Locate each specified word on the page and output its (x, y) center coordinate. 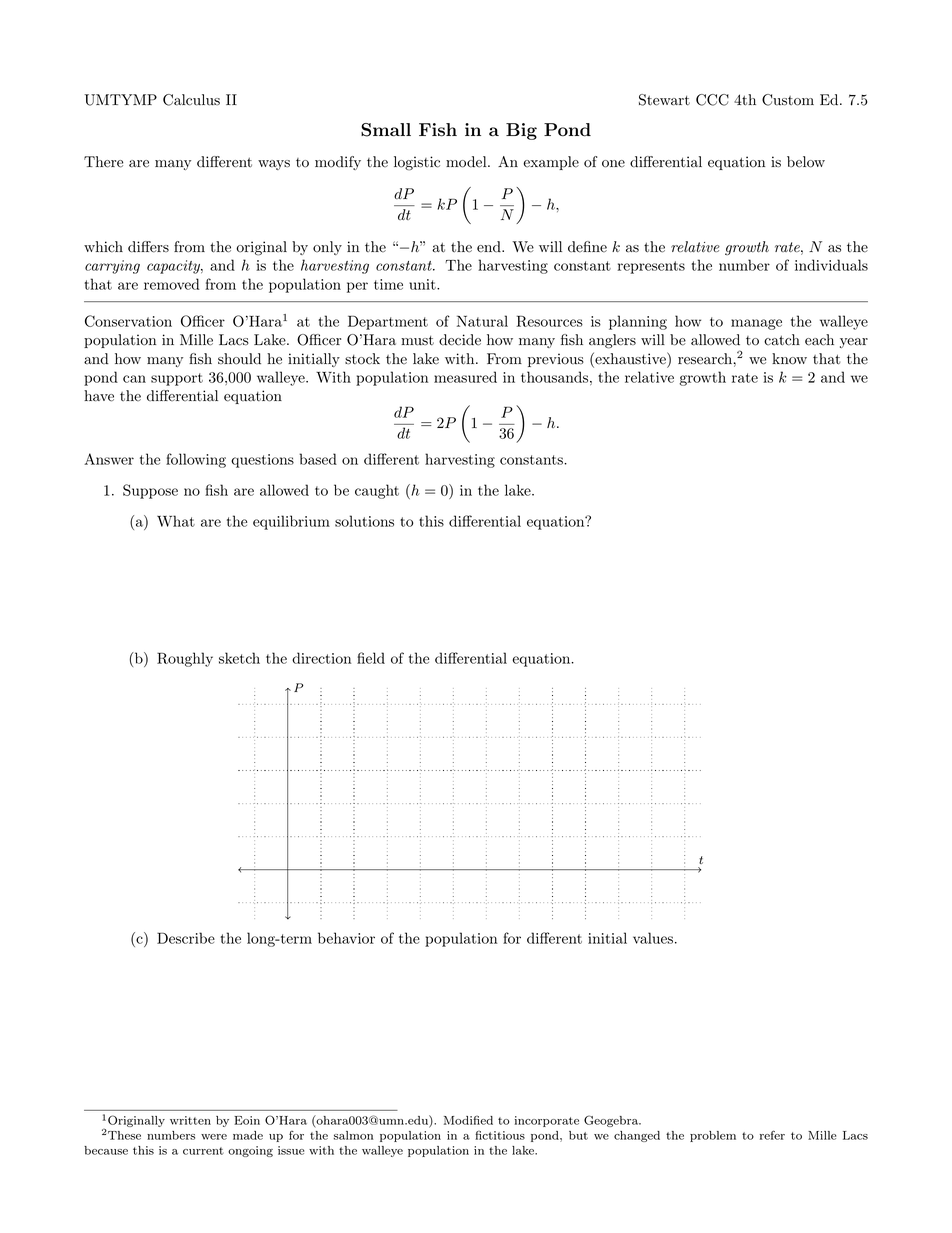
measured (465, 377)
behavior (346, 938)
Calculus (191, 100)
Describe (186, 938)
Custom (788, 100)
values (653, 938)
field (371, 658)
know (789, 359)
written (190, 1120)
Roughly (185, 659)
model (467, 162)
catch (782, 340)
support (177, 379)
